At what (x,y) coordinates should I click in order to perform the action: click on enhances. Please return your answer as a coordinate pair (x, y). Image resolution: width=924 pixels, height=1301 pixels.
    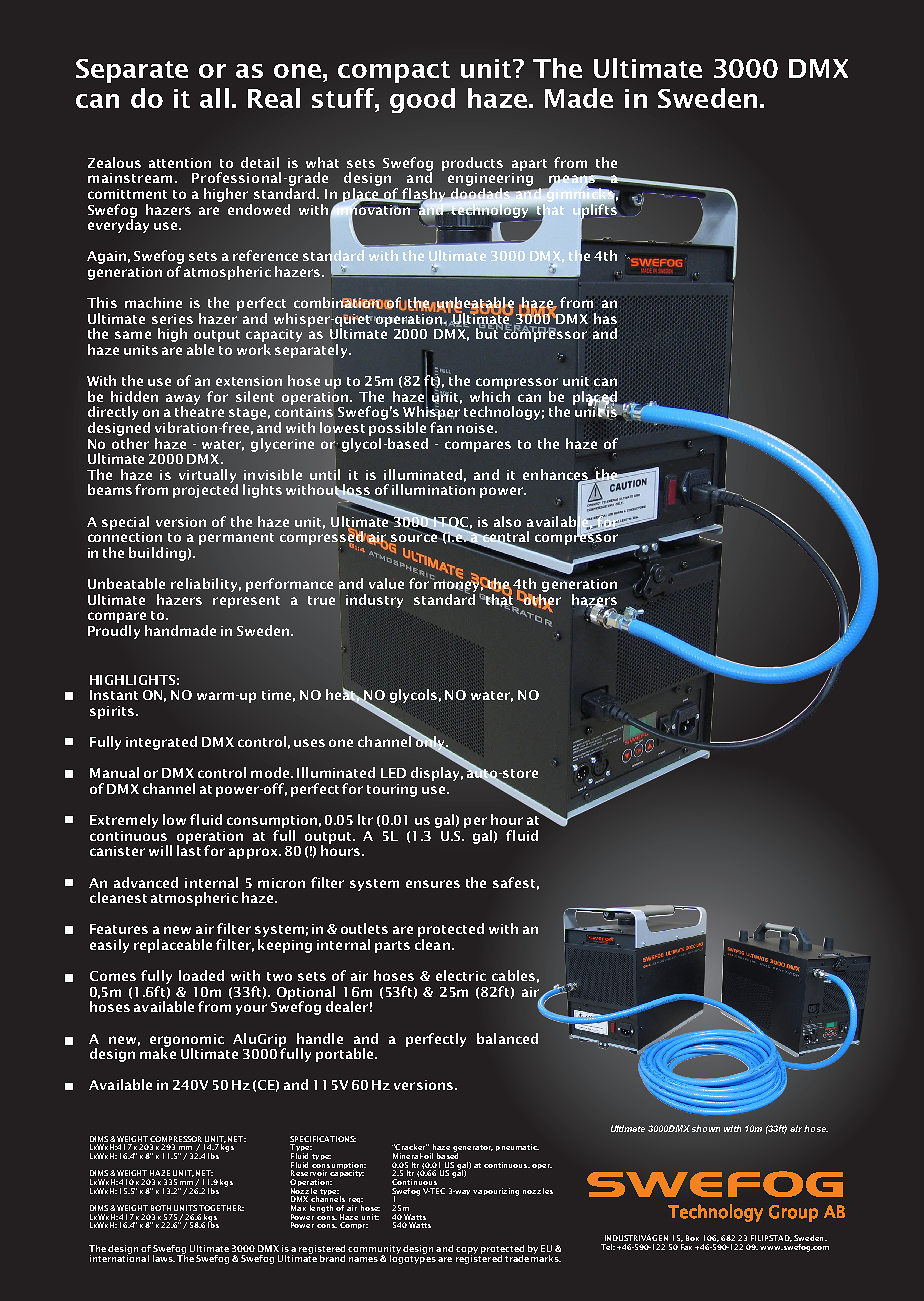
    Looking at the image, I should click on (556, 475).
